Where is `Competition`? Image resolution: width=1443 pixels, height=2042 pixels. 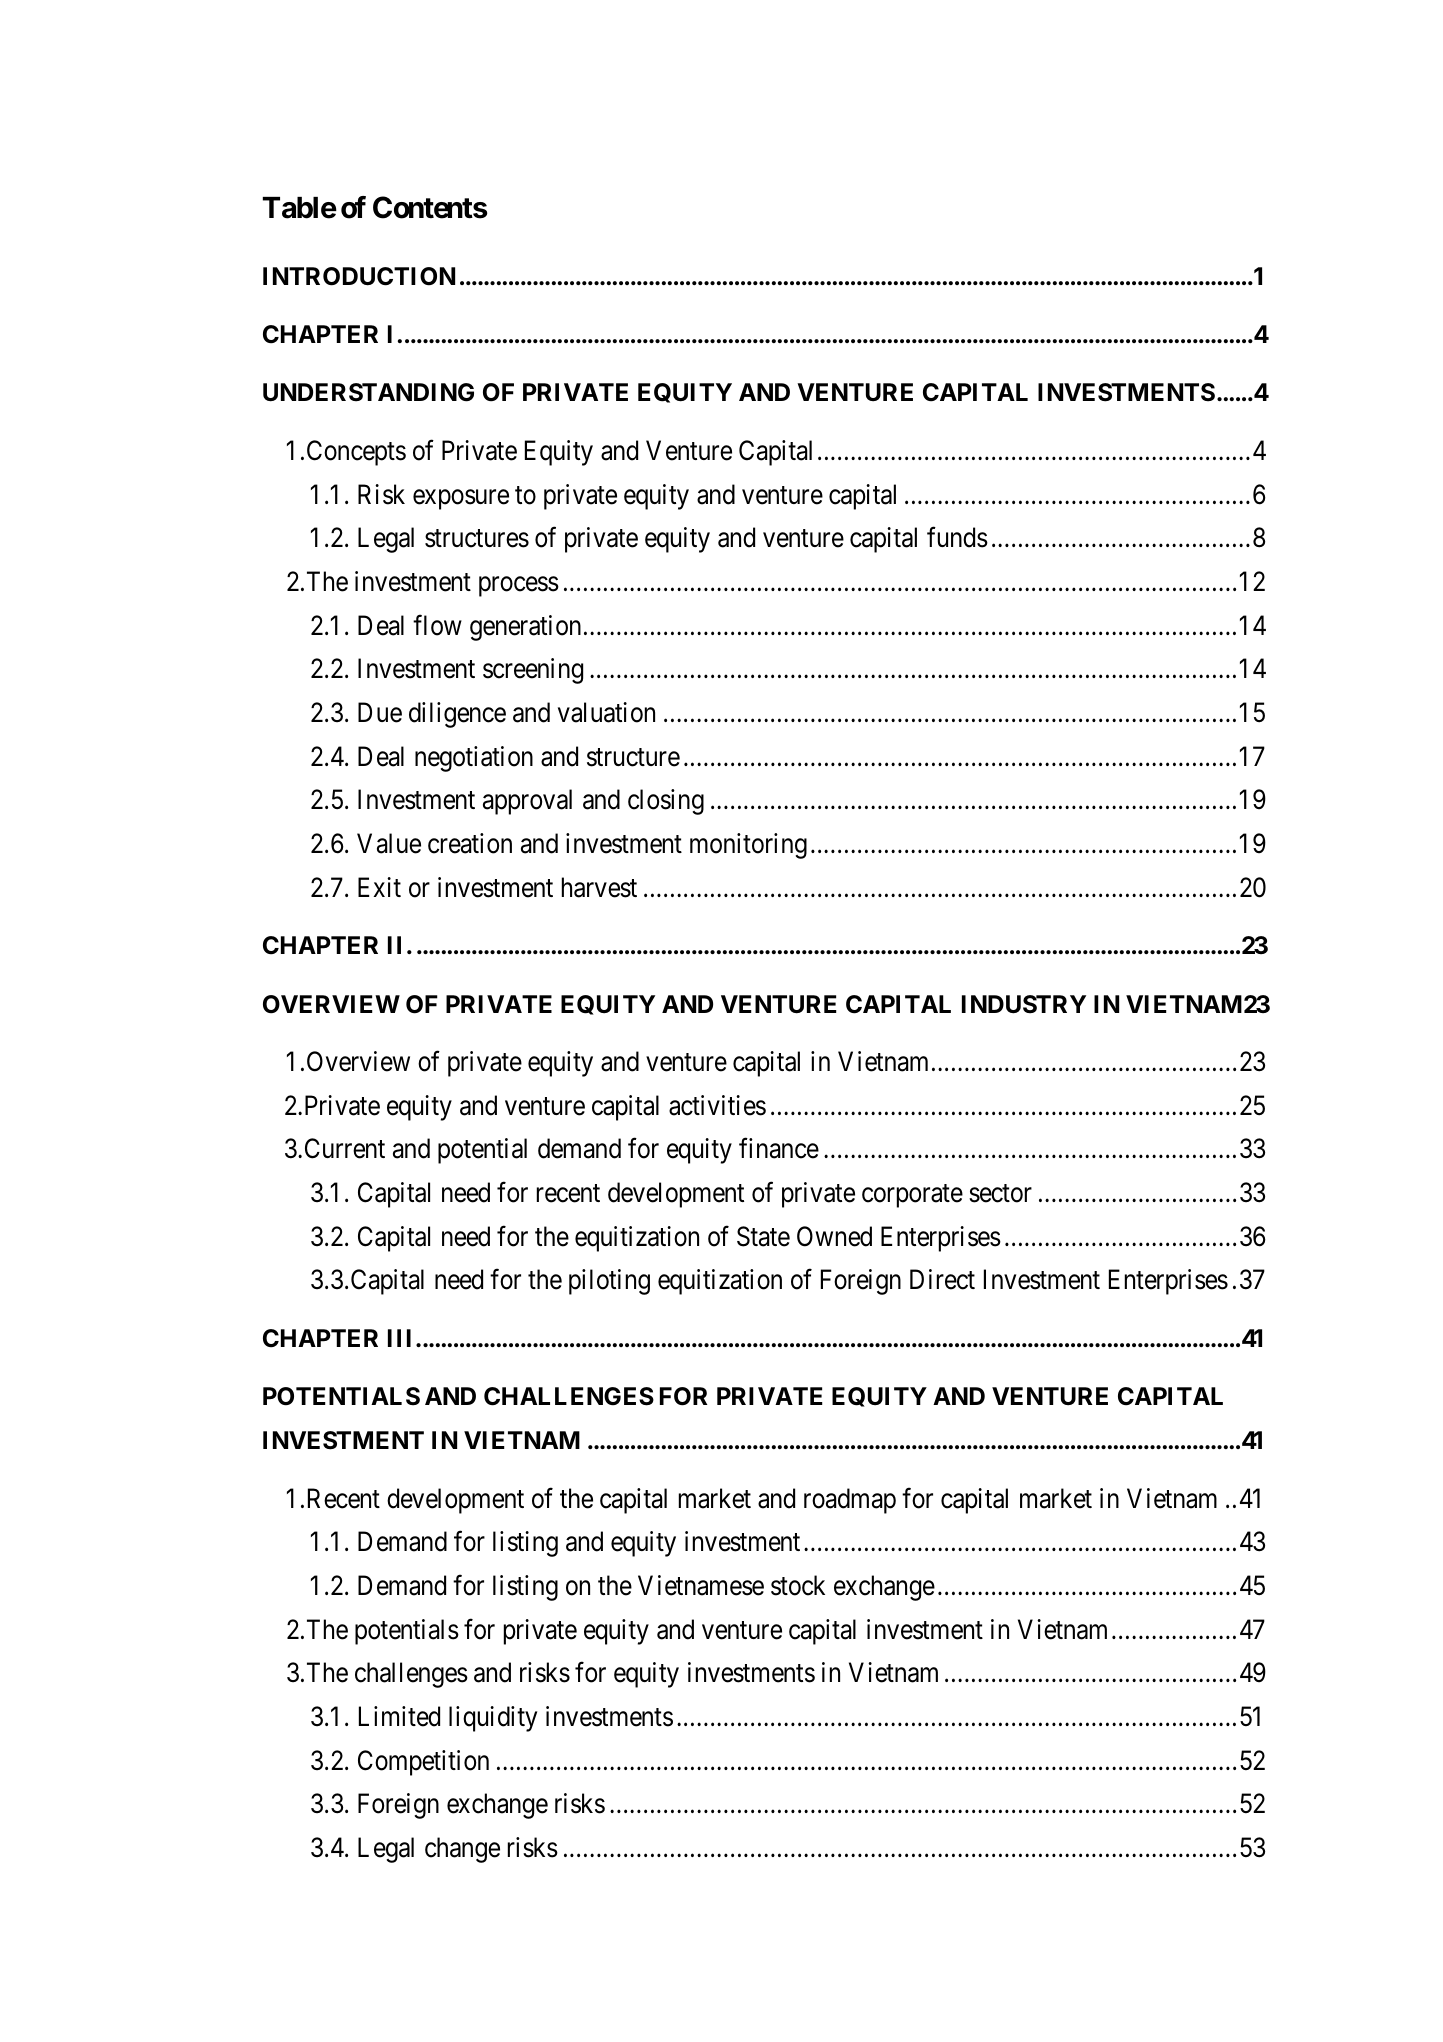 Competition is located at coordinates (423, 1763).
